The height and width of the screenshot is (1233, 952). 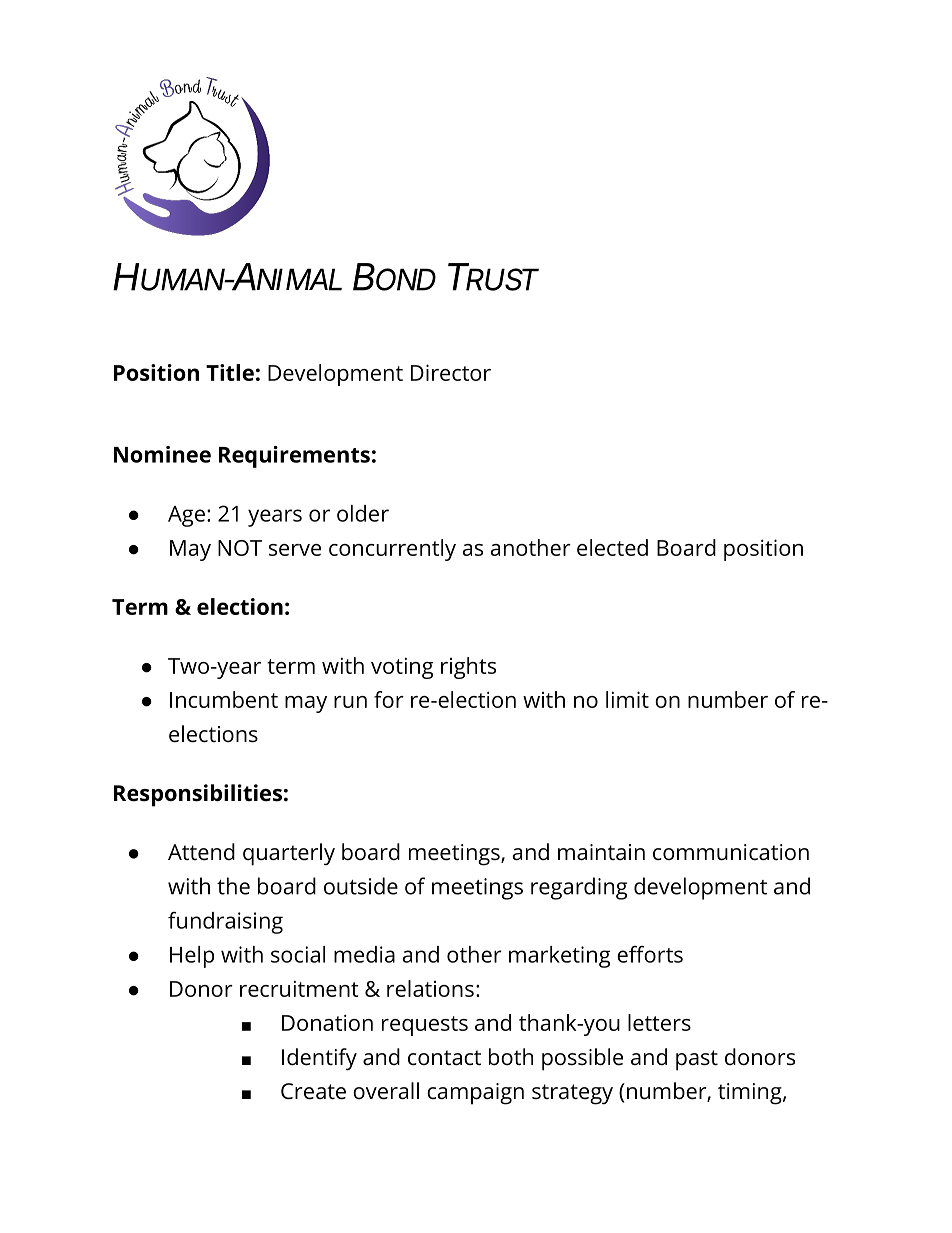 I want to click on Incumbent, so click(x=224, y=699).
